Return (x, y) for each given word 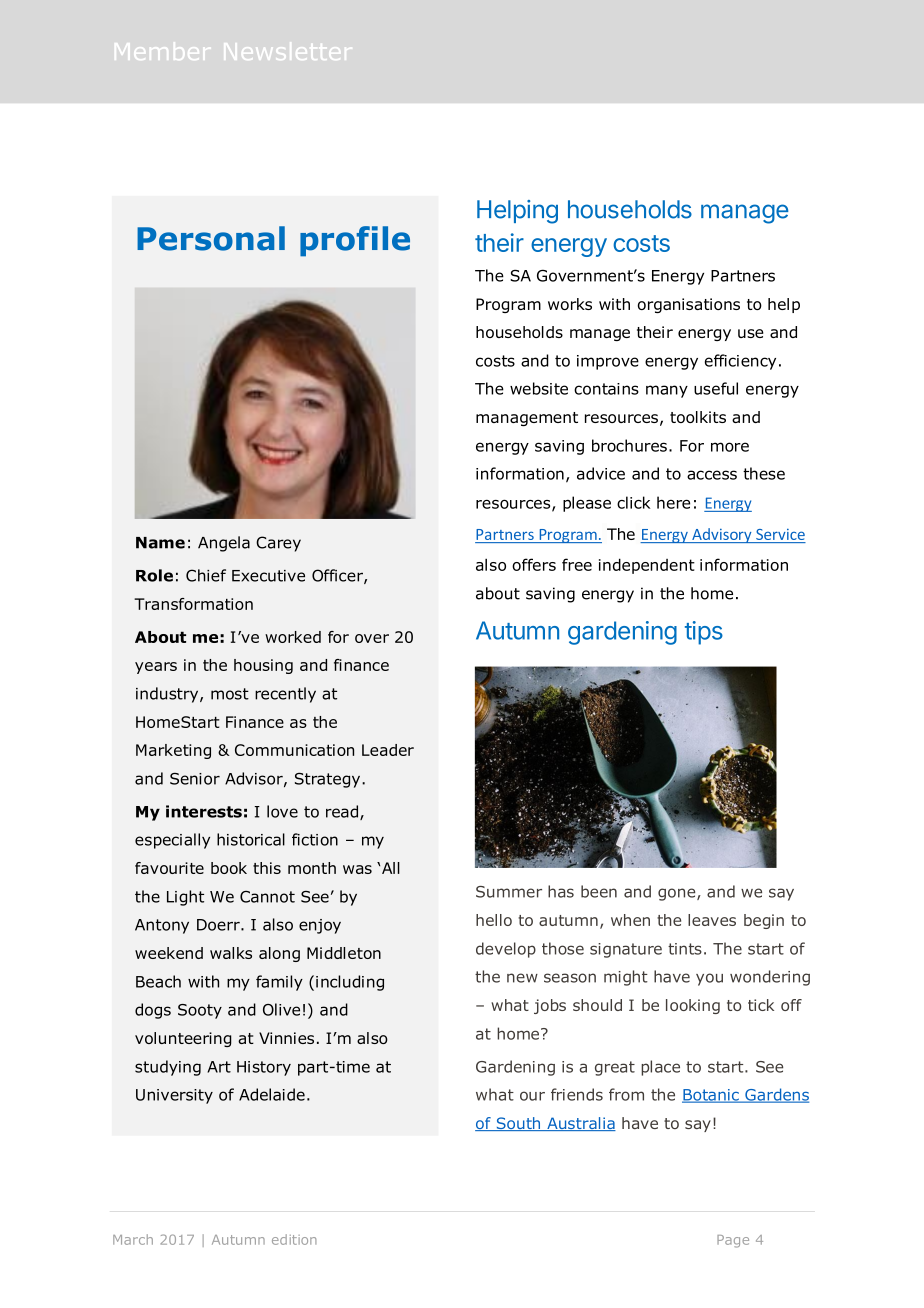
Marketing (173, 751)
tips (704, 633)
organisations (689, 305)
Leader (388, 750)
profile (355, 241)
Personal (211, 238)
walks (231, 953)
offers (534, 564)
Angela (224, 544)
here (673, 502)
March (133, 1239)
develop (506, 950)
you (709, 979)
